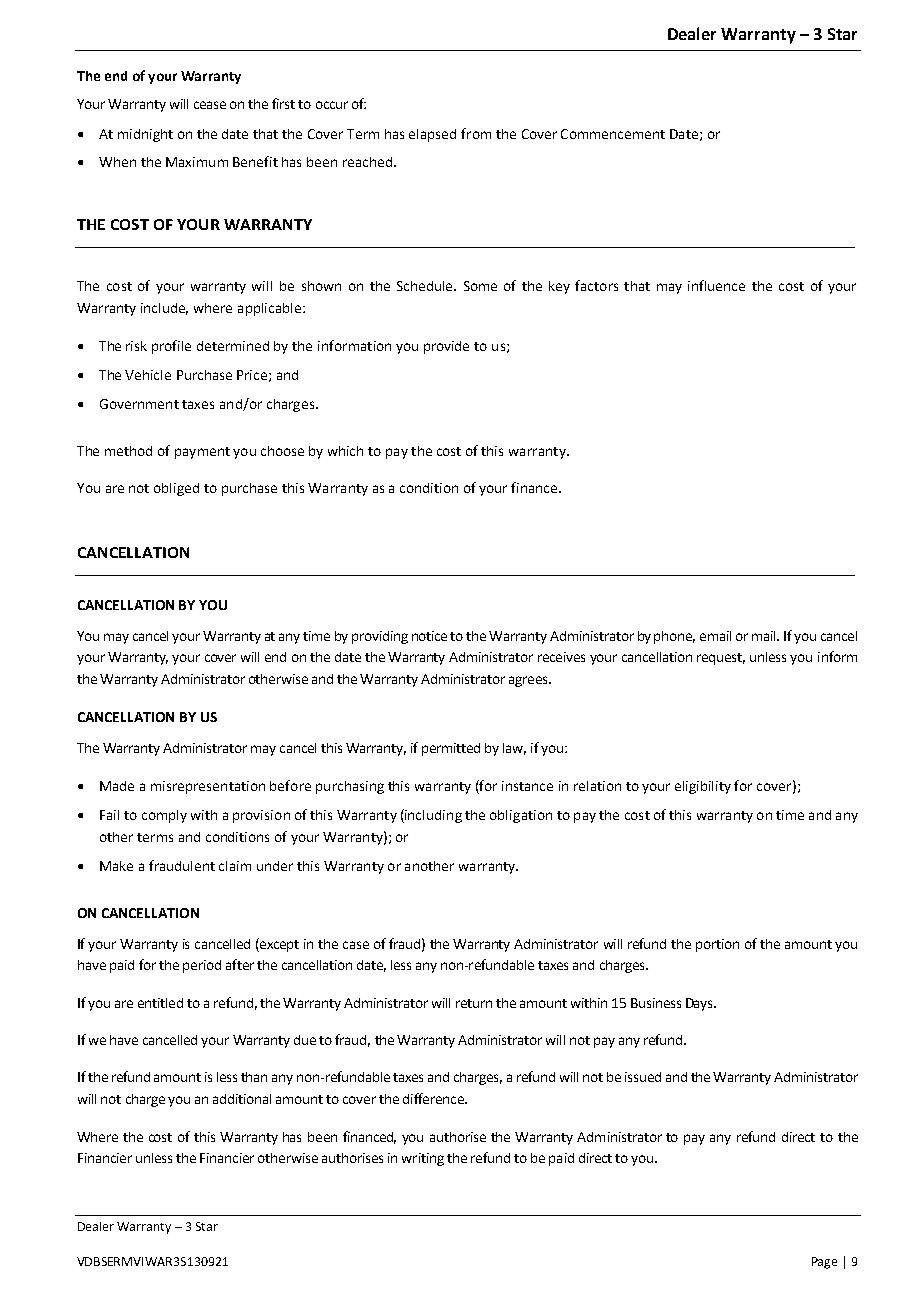 The image size is (924, 1308). What do you see at coordinates (721, 659) in the image?
I see `request` at bounding box center [721, 659].
